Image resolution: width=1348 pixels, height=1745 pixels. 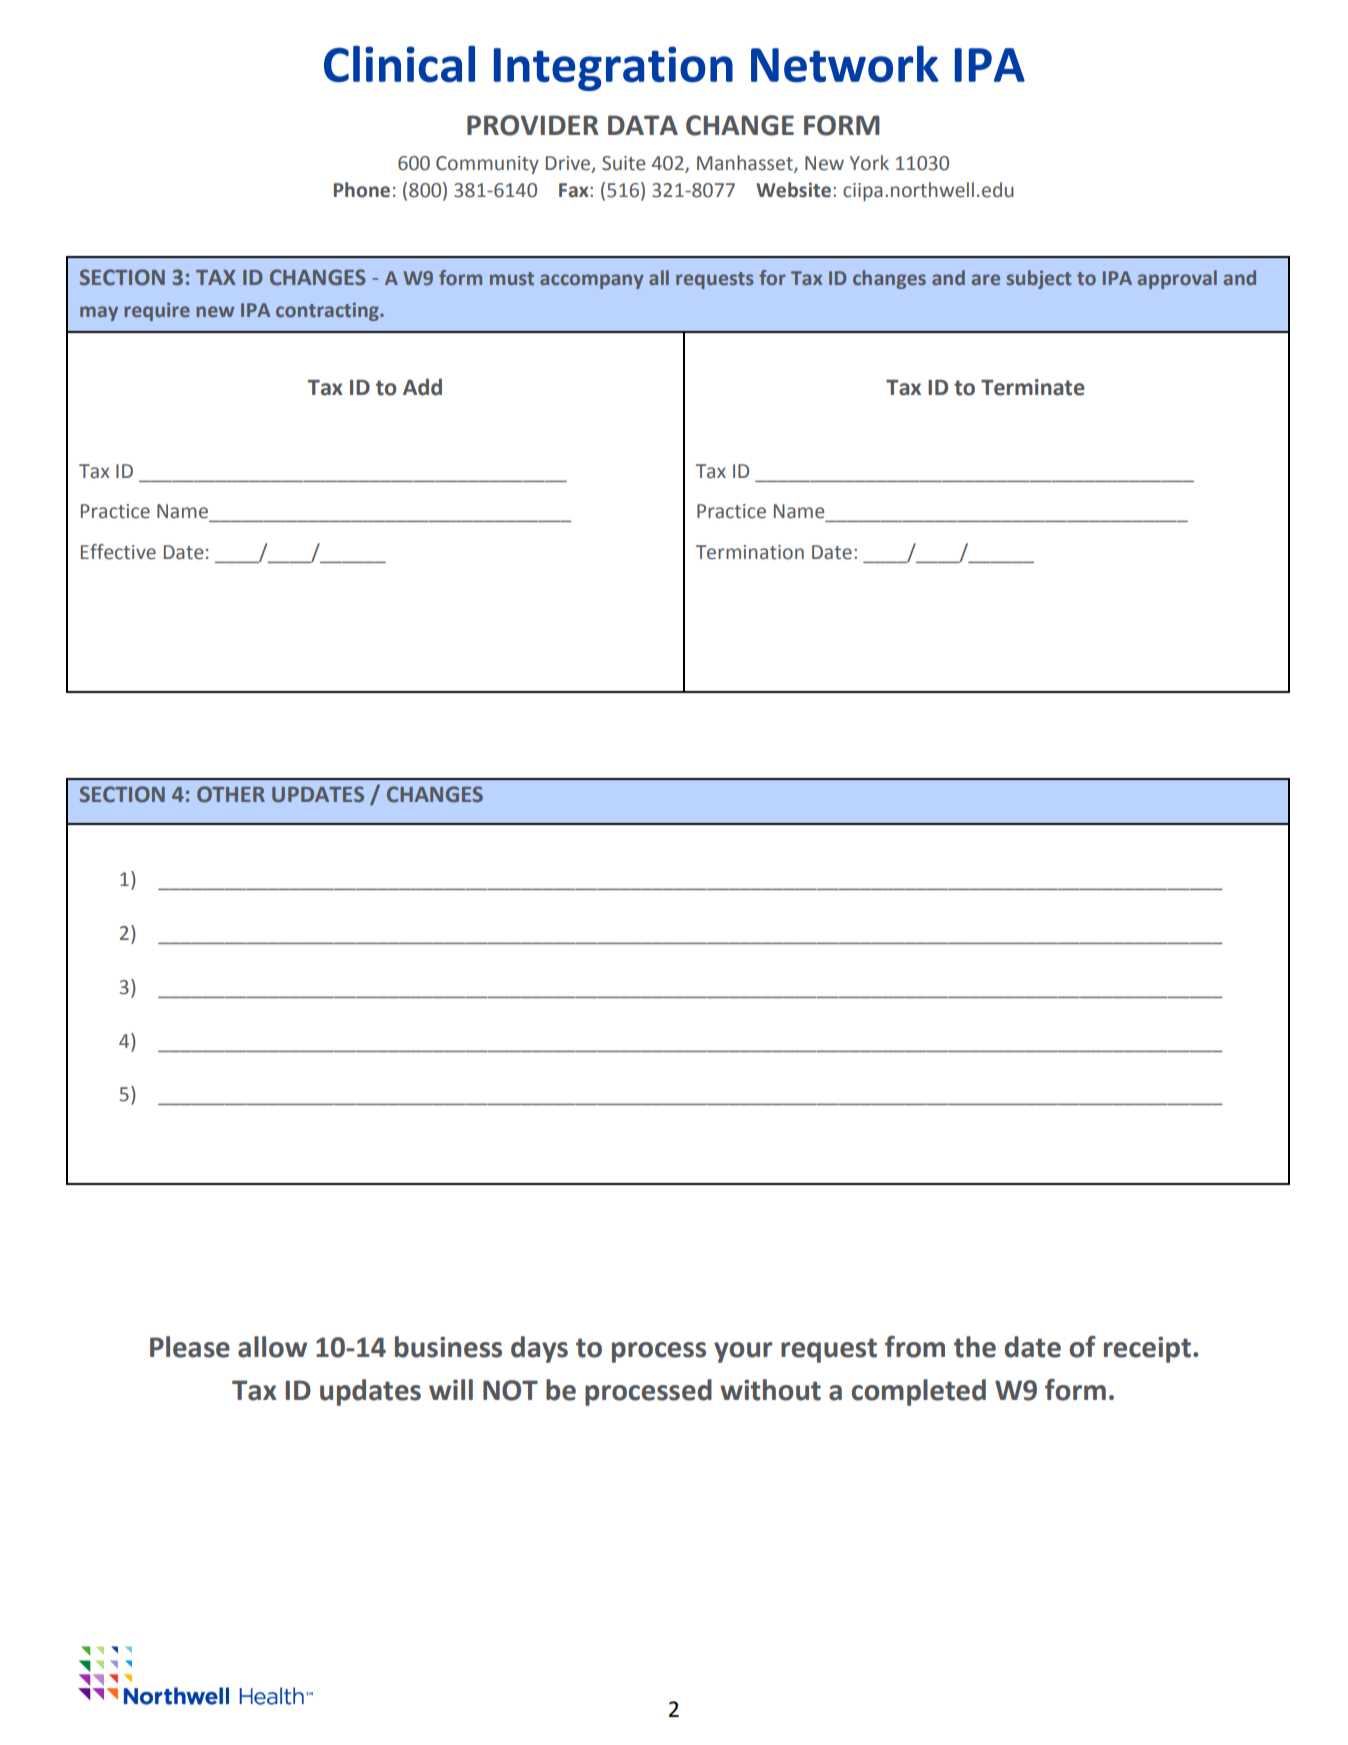 I want to click on Add, so click(x=422, y=387).
